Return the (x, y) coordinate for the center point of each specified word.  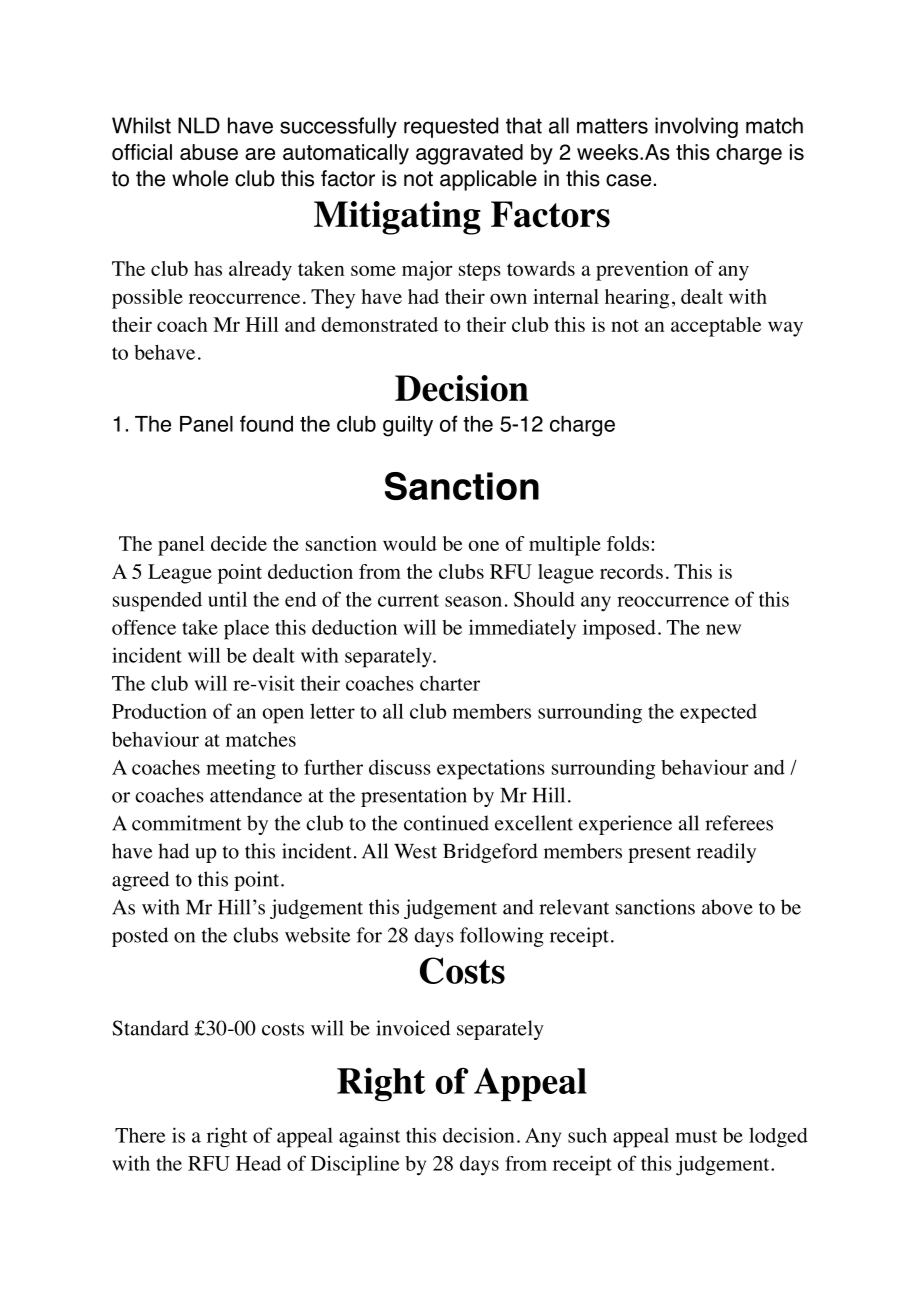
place (246, 630)
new (723, 629)
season (473, 601)
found (266, 423)
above (727, 907)
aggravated (469, 154)
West (415, 851)
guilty (408, 426)
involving (696, 127)
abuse (209, 152)
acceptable (716, 327)
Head (258, 1163)
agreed (140, 881)
